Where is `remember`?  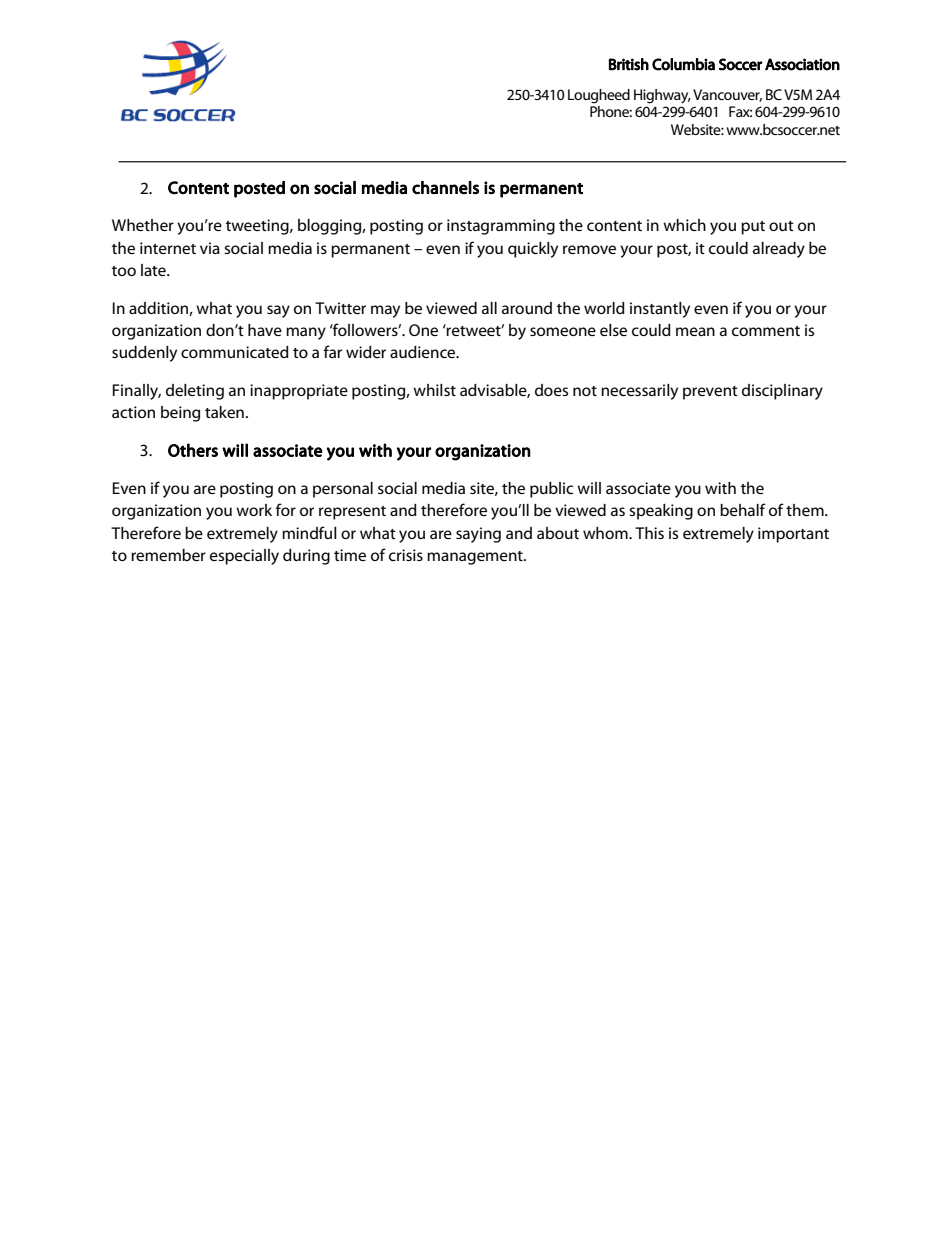
remember is located at coordinates (168, 555).
